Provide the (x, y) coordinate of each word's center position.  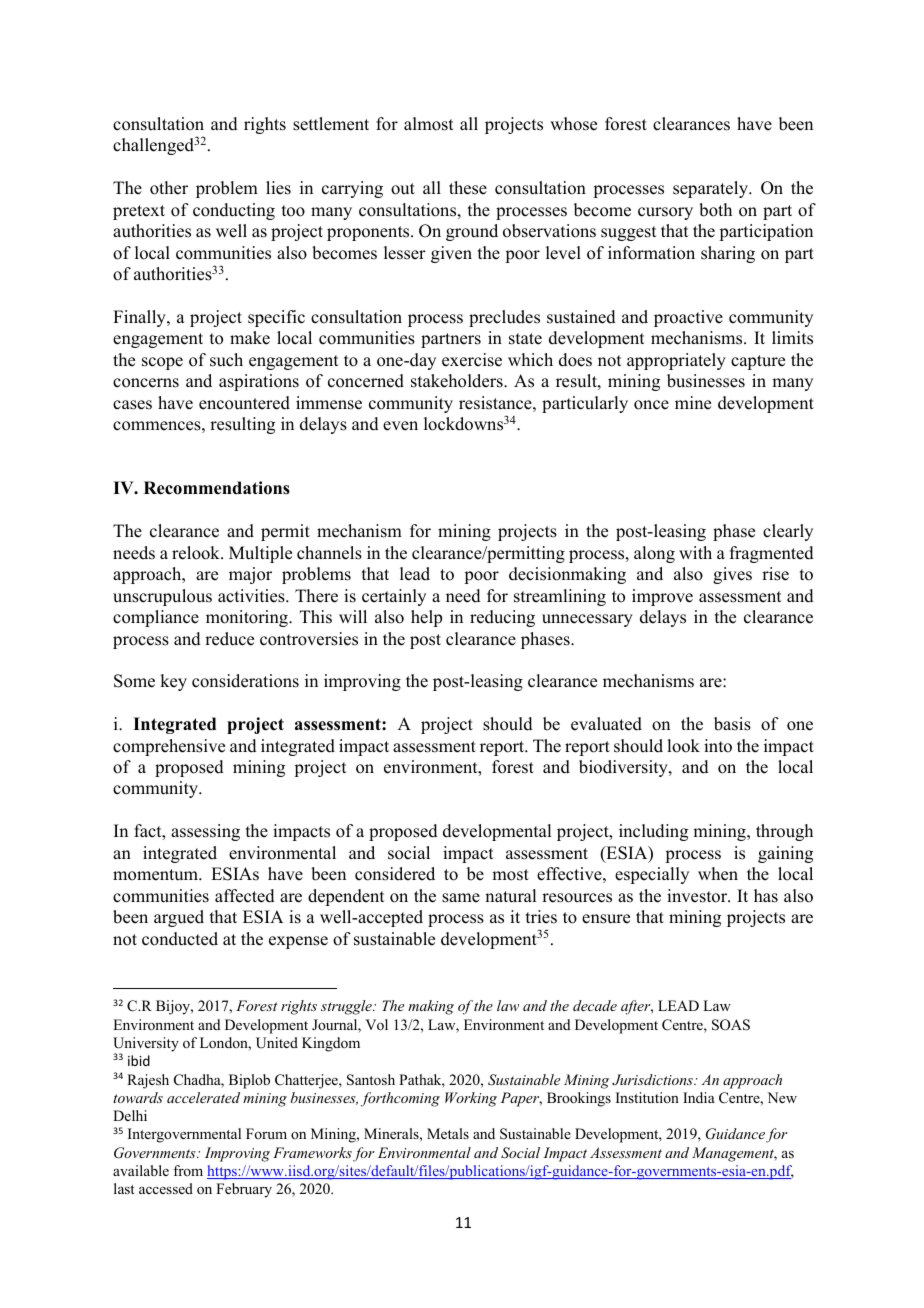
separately (712, 189)
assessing (205, 832)
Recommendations (217, 488)
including (653, 832)
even (400, 426)
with (695, 552)
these (468, 188)
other (169, 188)
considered (395, 874)
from (188, 1170)
